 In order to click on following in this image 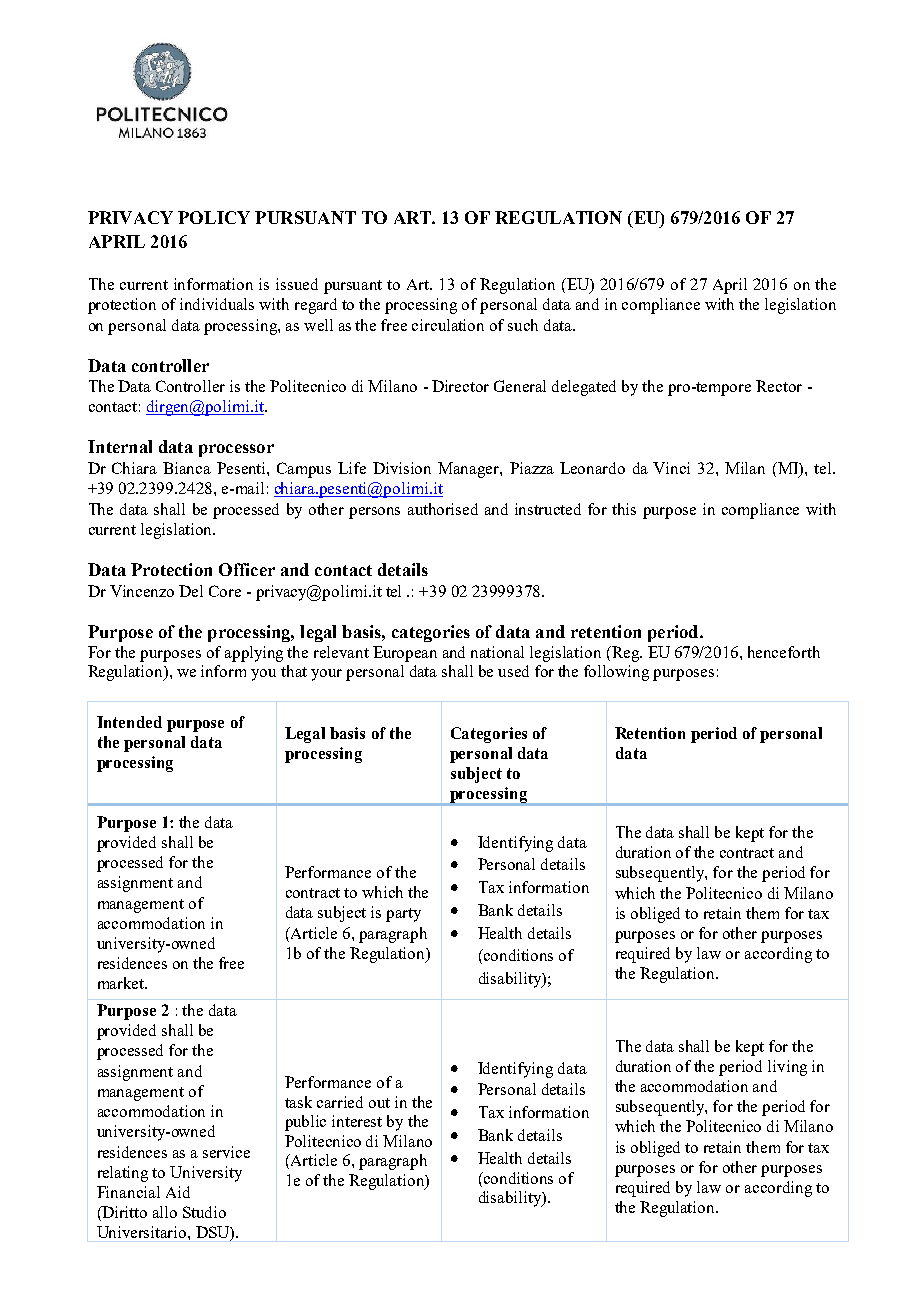, I will do `click(616, 673)`.
